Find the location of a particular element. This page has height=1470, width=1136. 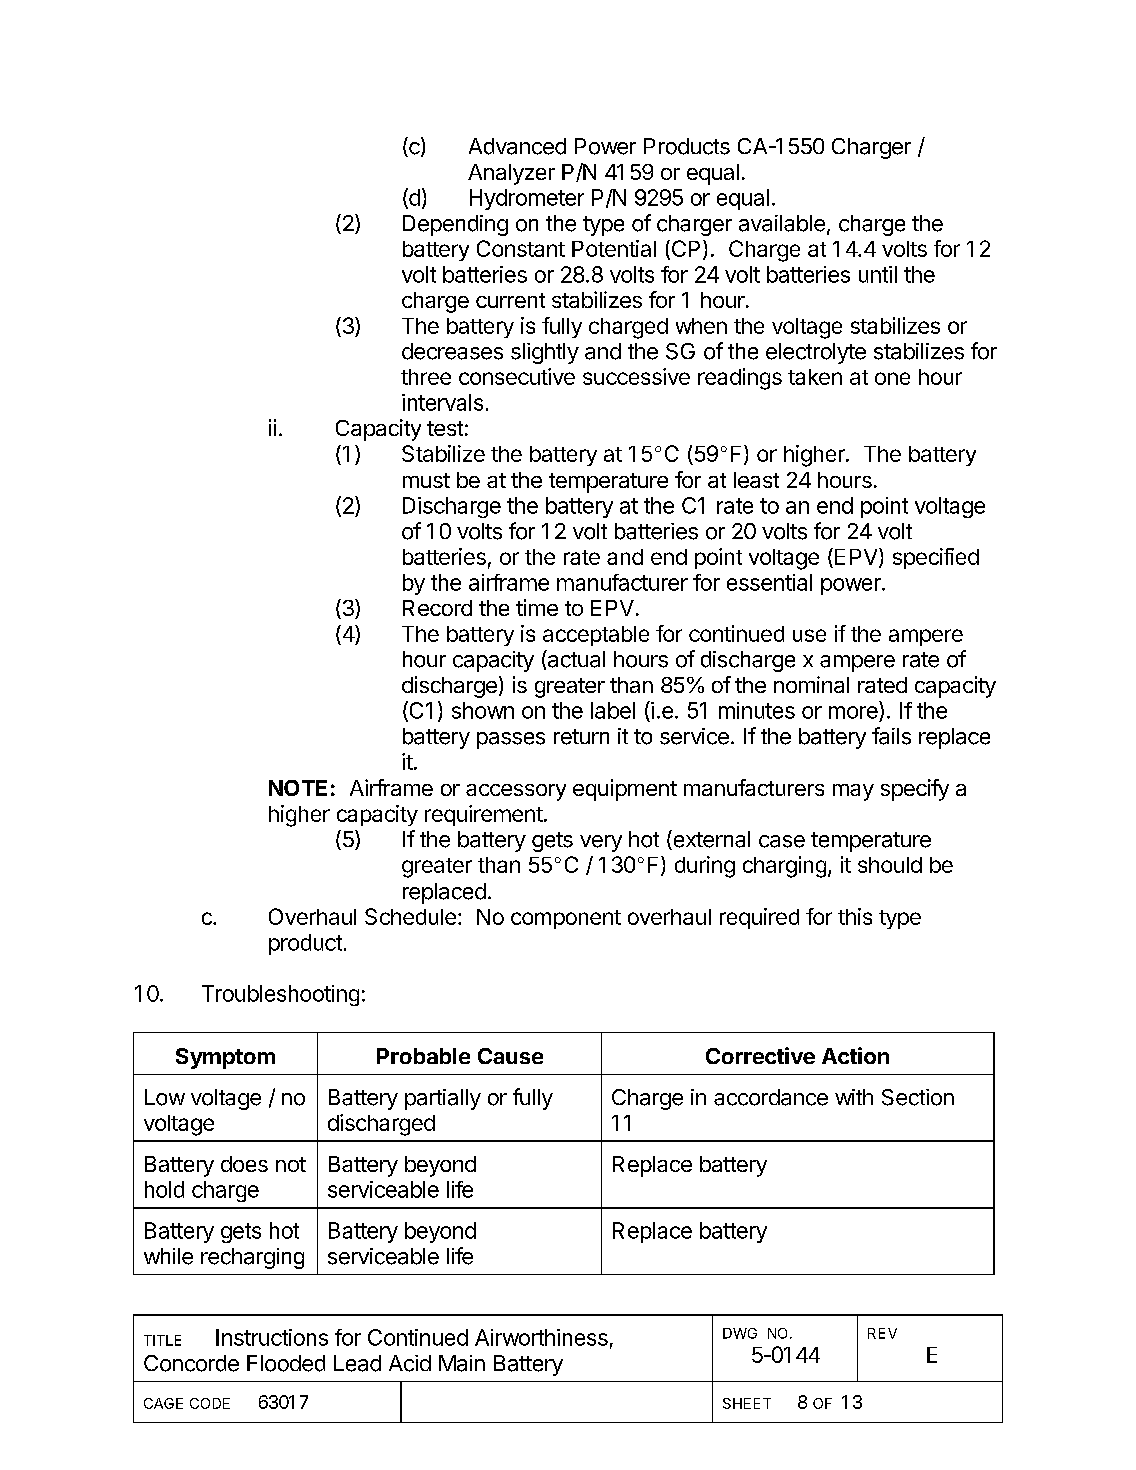

Record is located at coordinates (437, 608).
